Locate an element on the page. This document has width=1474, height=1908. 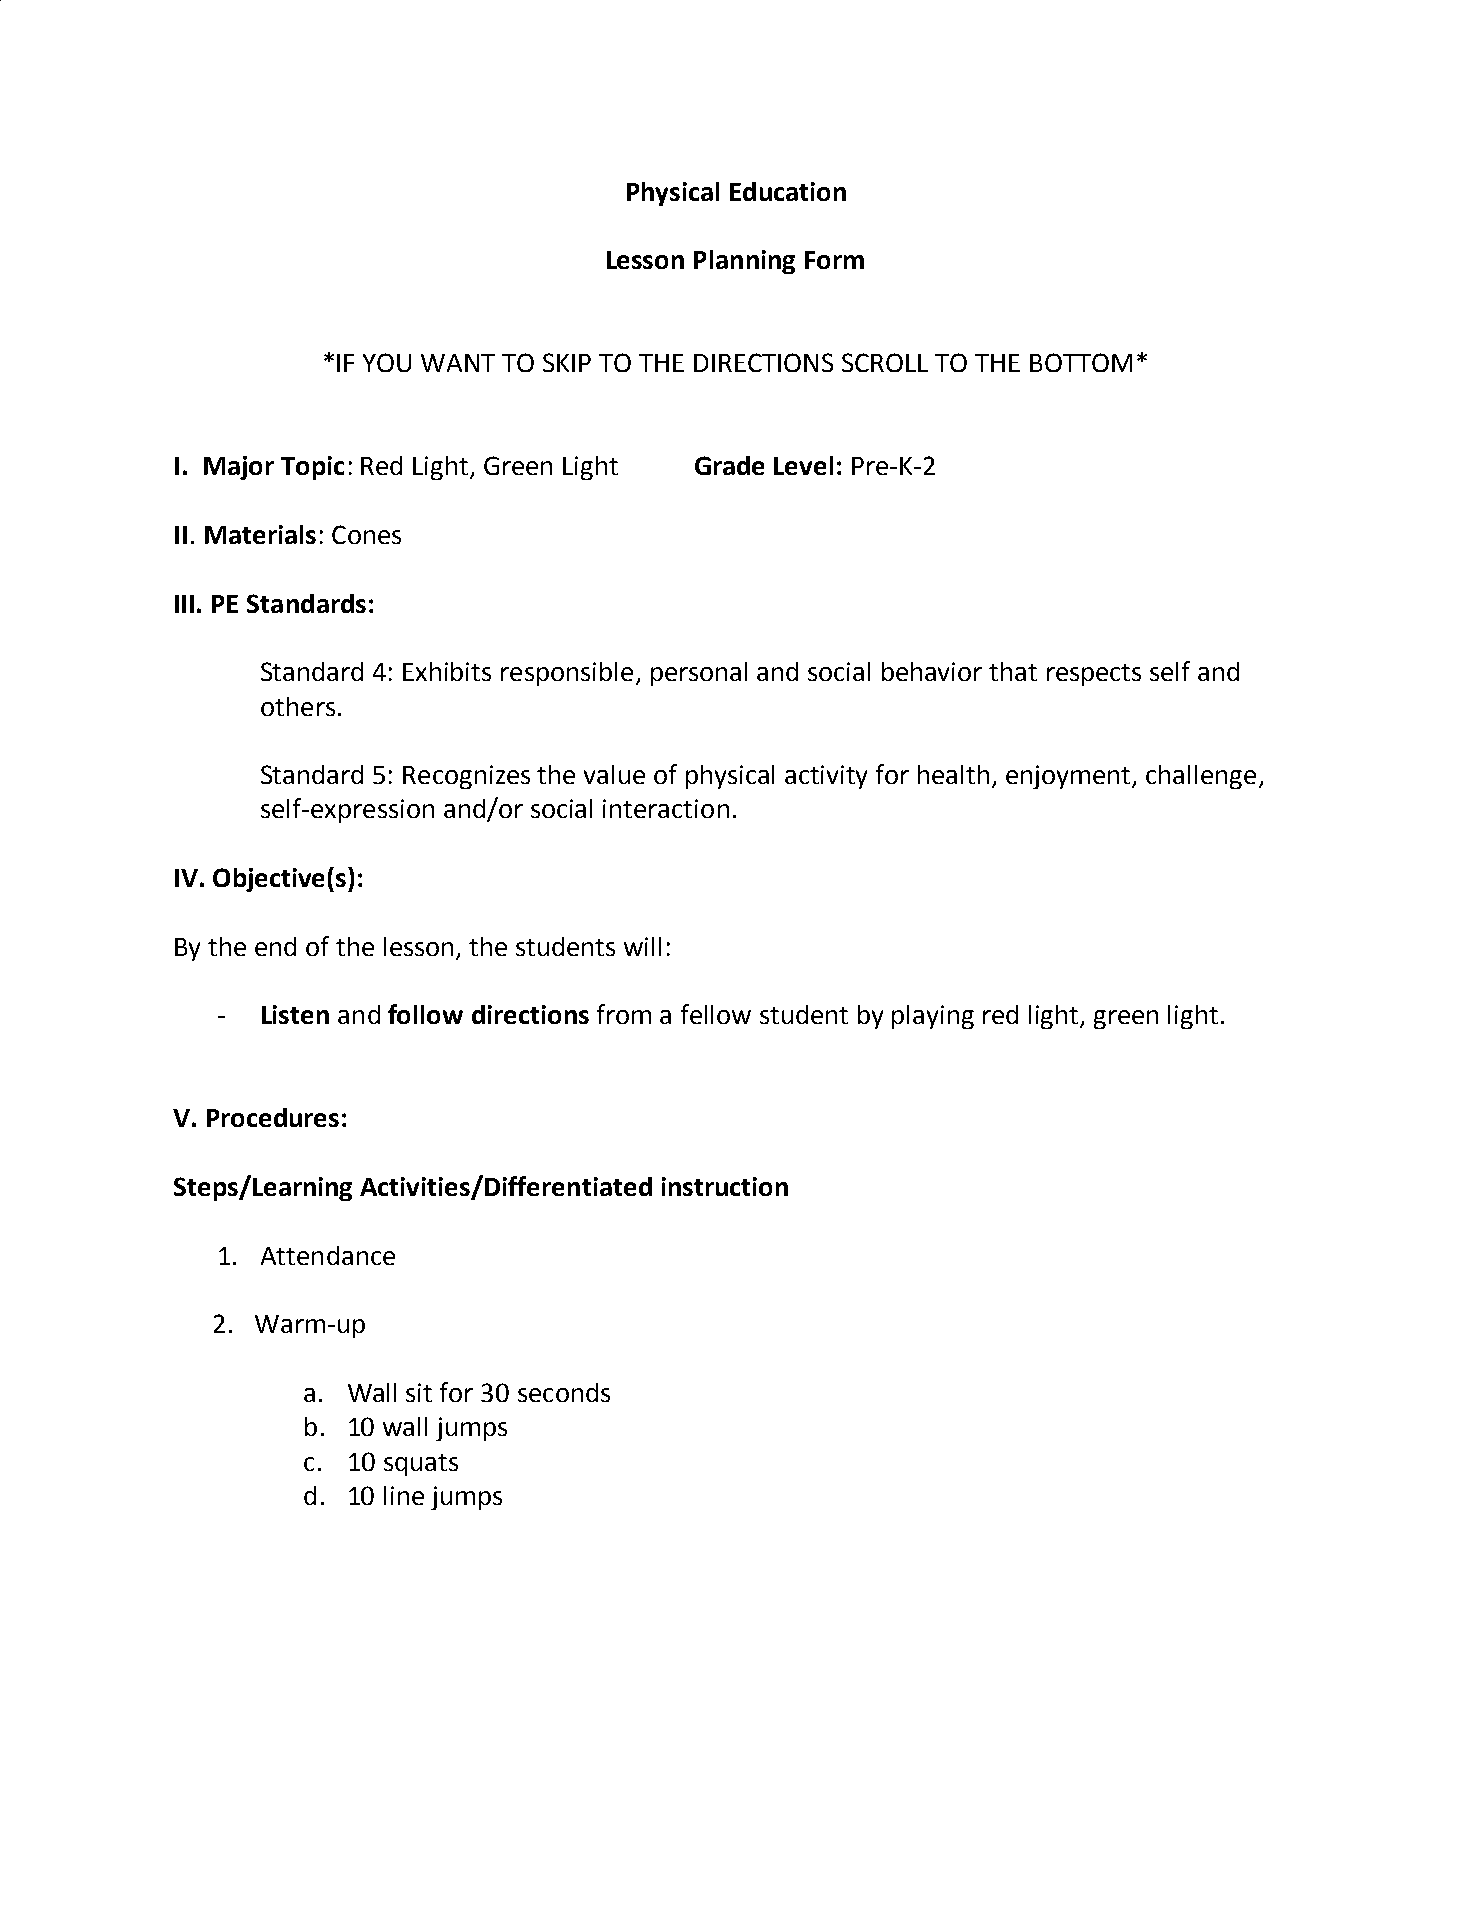
BOTTOM is located at coordinates (1081, 362).
